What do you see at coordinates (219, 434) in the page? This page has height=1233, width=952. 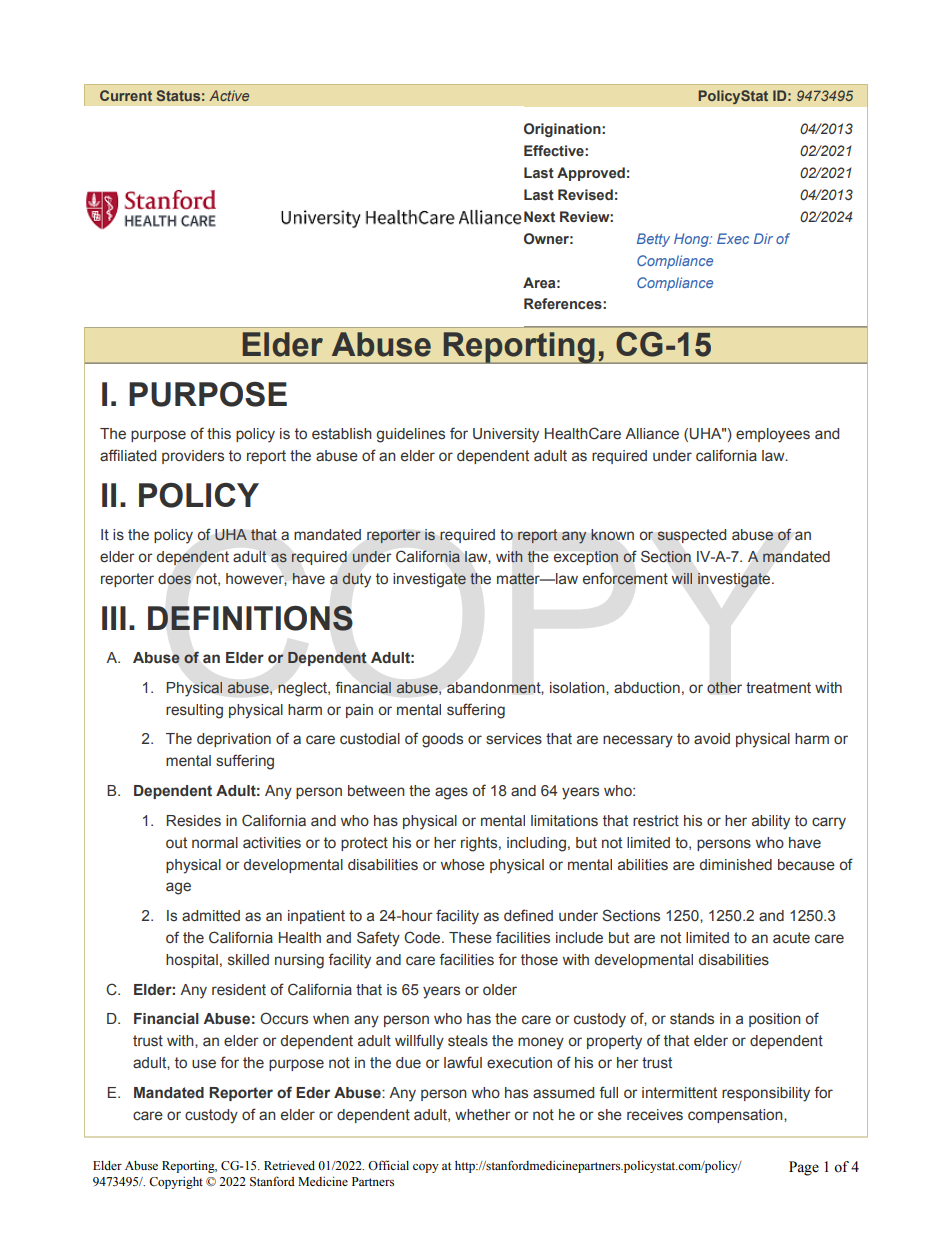 I see `this` at bounding box center [219, 434].
